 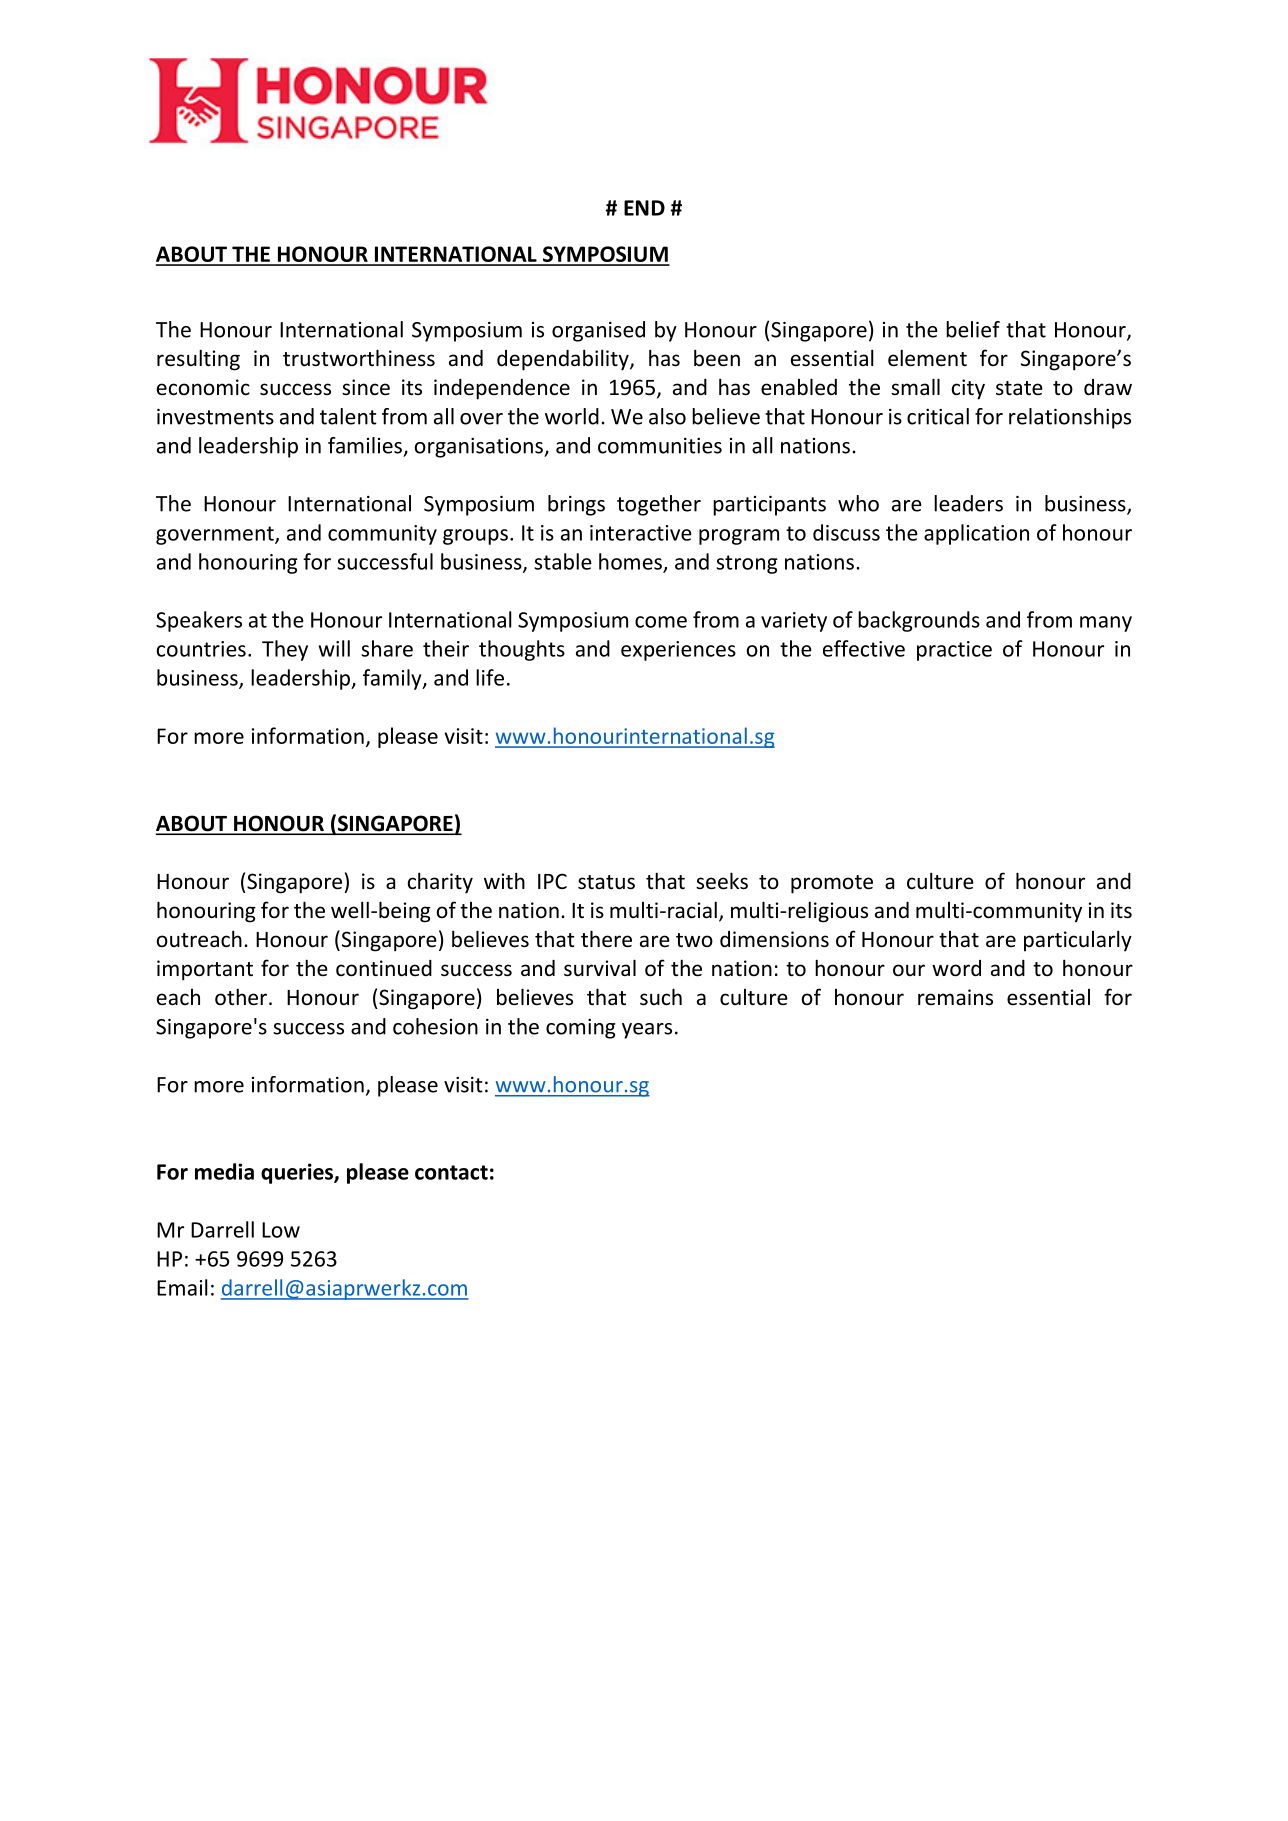 I want to click on Low, so click(x=281, y=1230).
